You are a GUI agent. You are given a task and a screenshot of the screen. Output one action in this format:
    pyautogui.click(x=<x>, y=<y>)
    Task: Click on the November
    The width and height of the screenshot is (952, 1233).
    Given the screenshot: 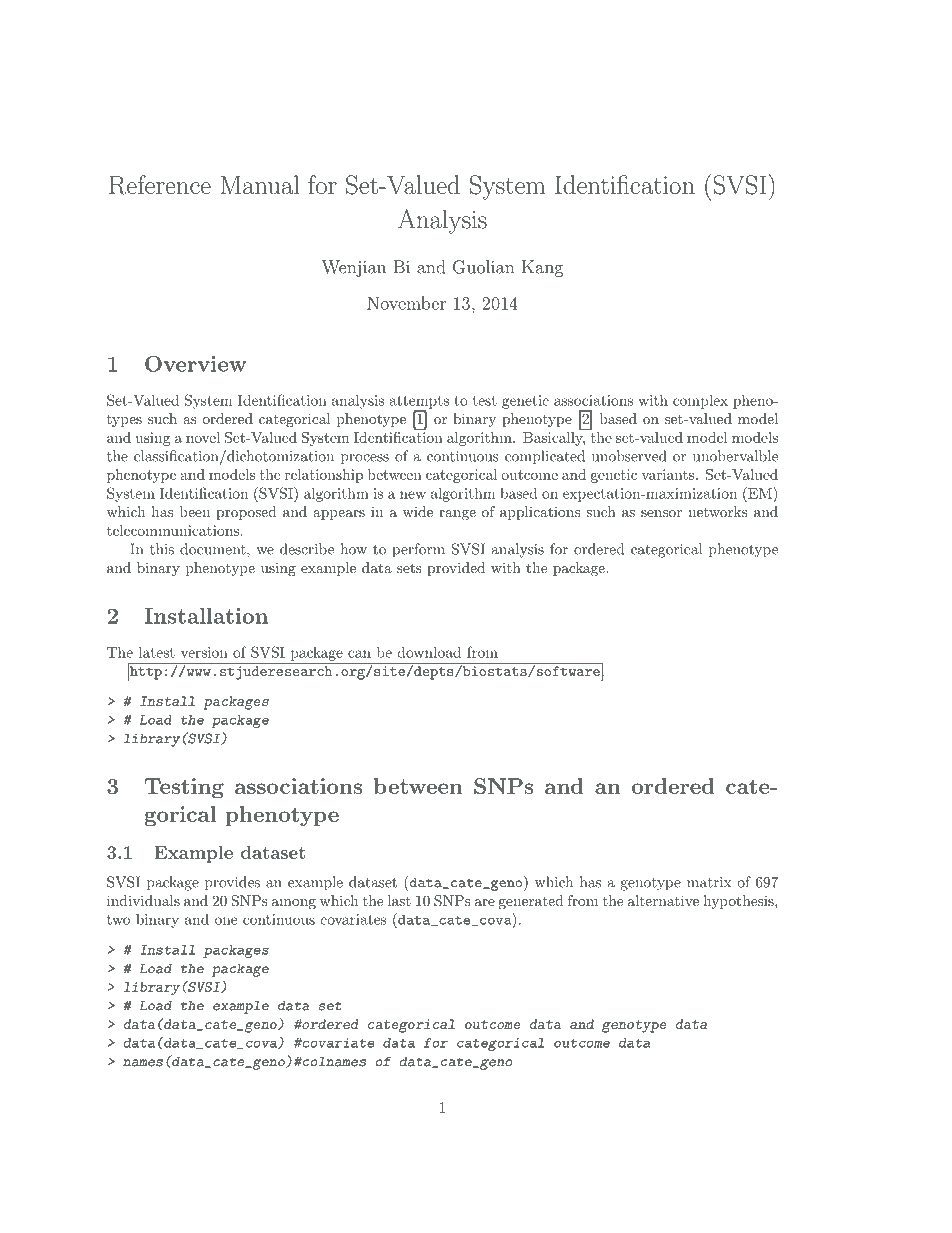 What is the action you would take?
    pyautogui.click(x=406, y=303)
